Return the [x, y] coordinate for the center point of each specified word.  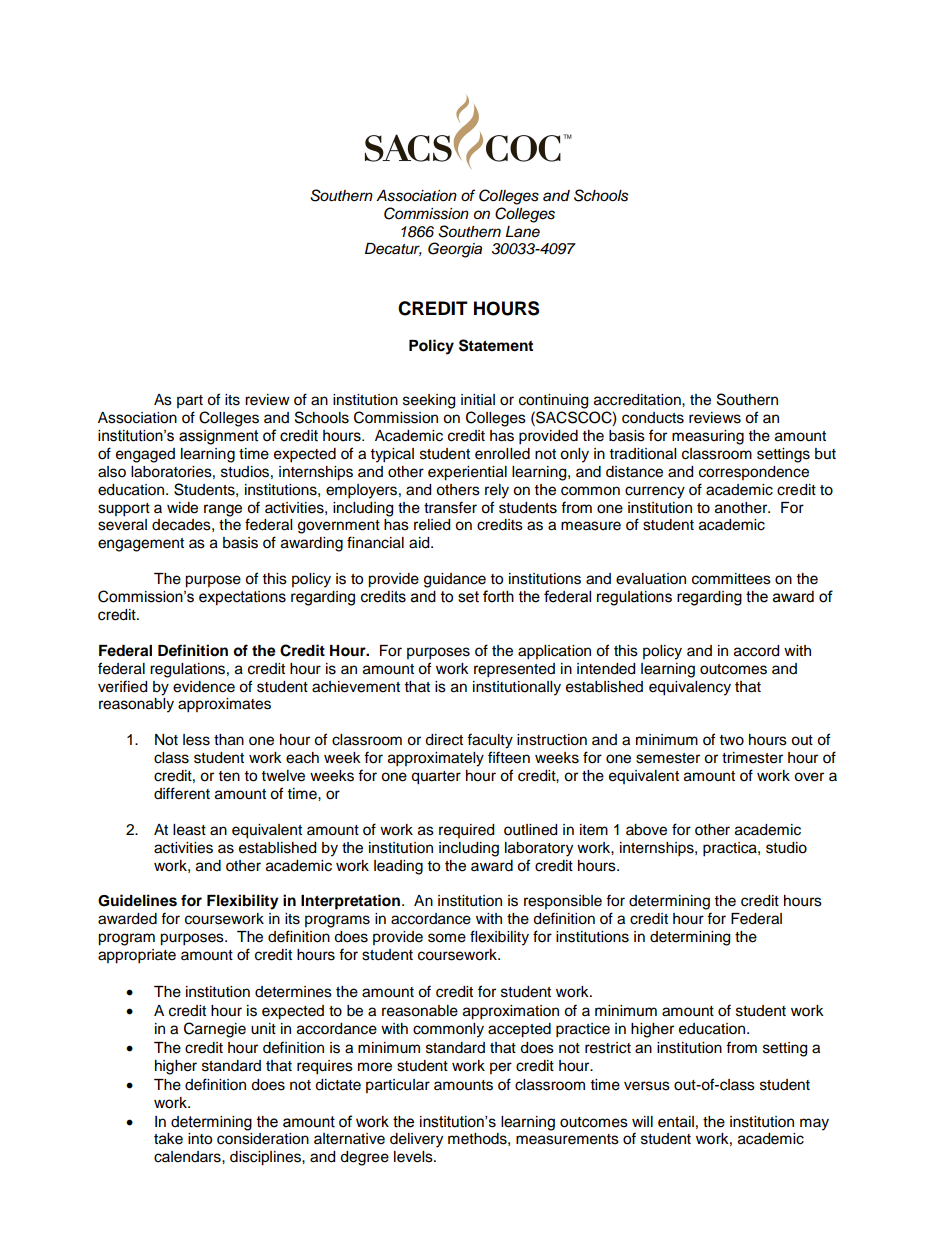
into [200, 1139]
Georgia [455, 250]
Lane [523, 231]
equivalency [690, 688]
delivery [416, 1140]
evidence [204, 687]
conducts [653, 418]
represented [514, 670]
